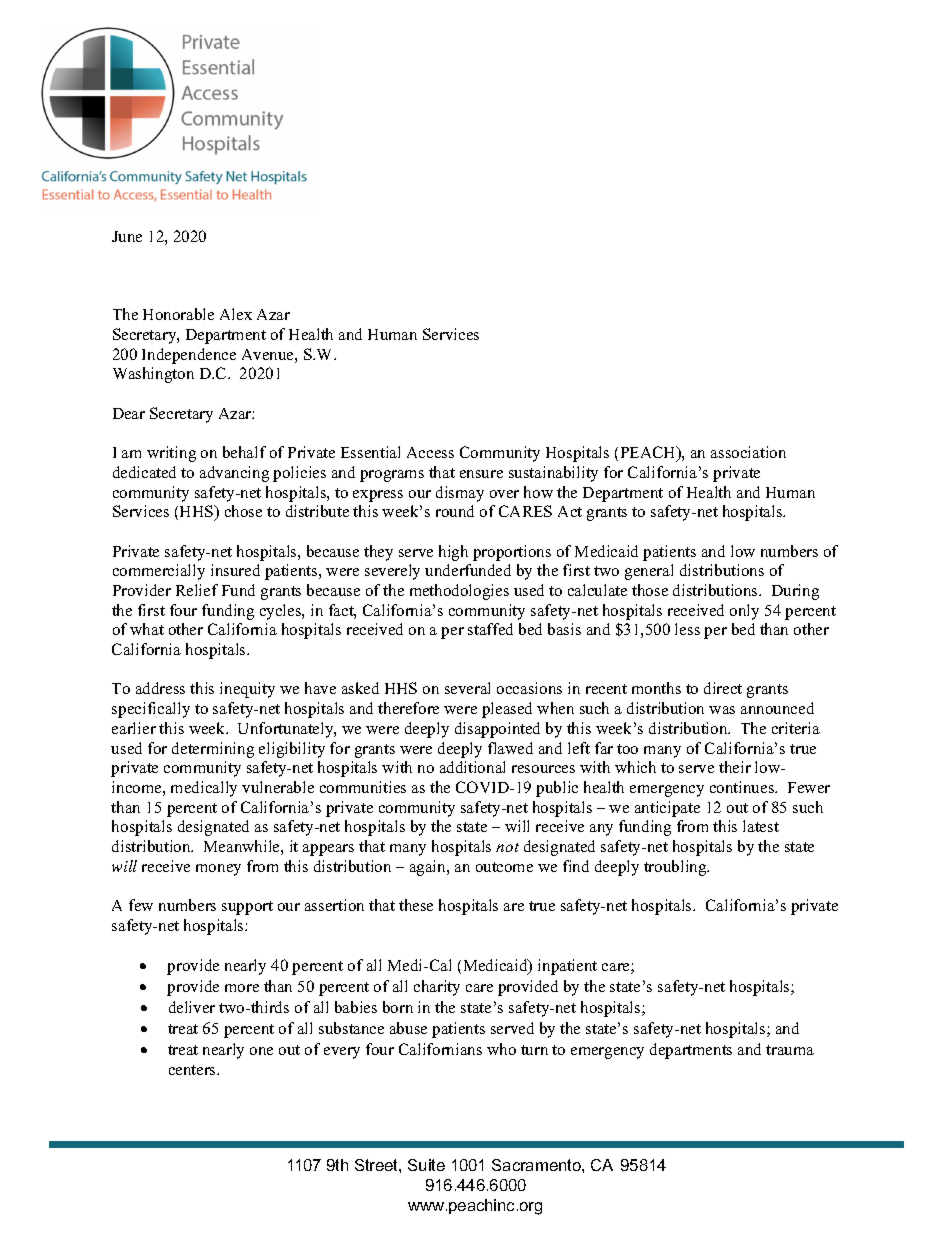 This screenshot has height=1233, width=952. What do you see at coordinates (748, 452) in the screenshot?
I see `association` at bounding box center [748, 452].
